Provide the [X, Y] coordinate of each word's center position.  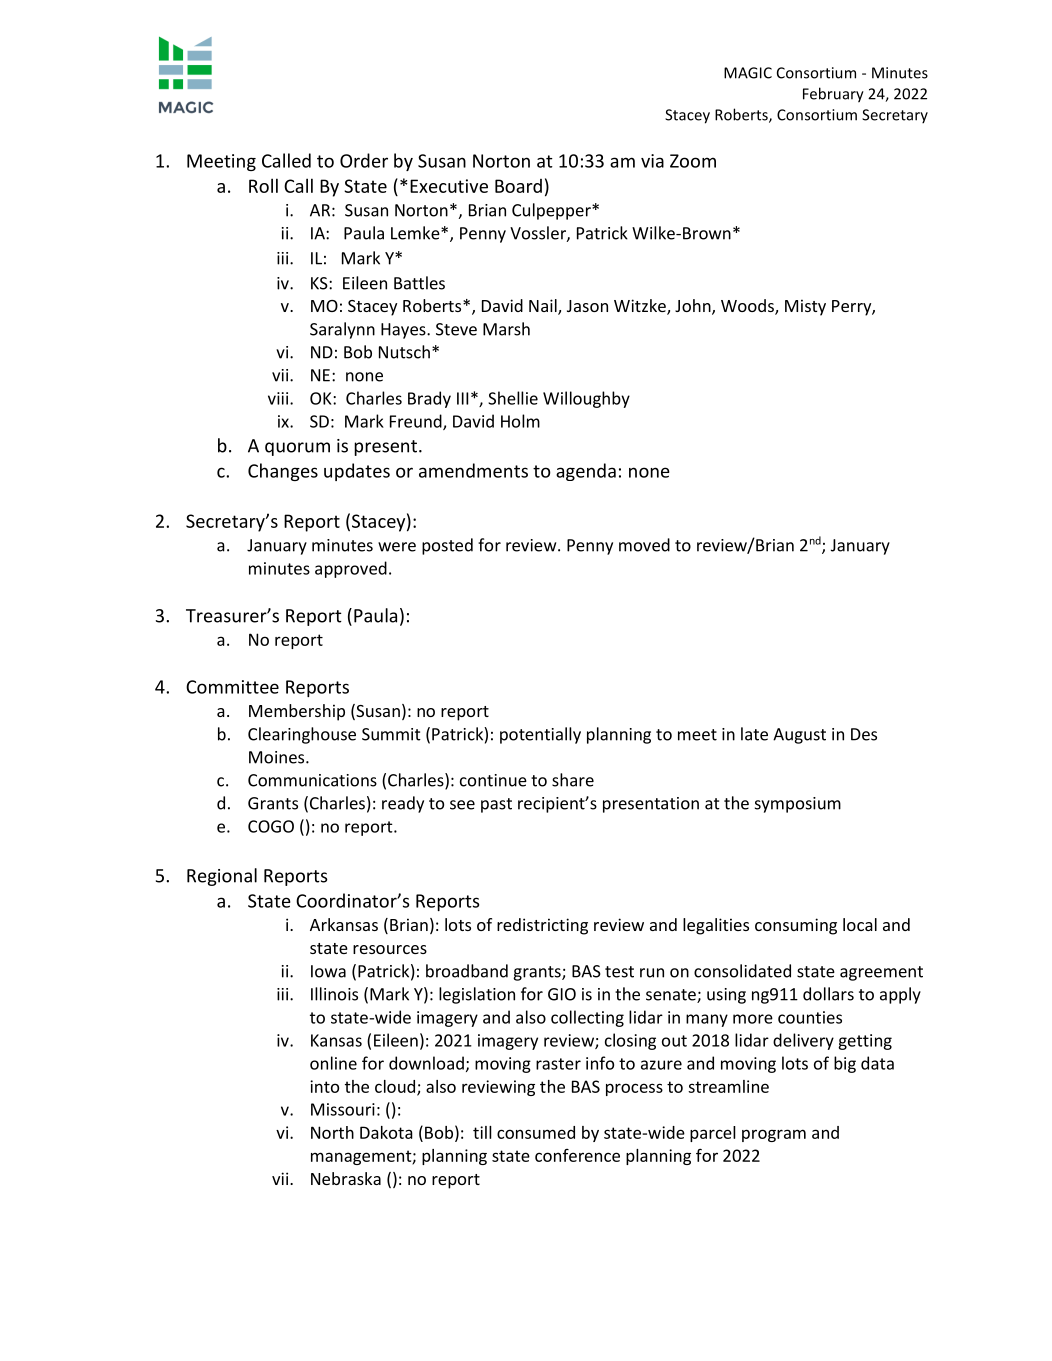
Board [518, 186]
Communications [312, 780]
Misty [805, 307]
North [332, 1132]
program [774, 1135]
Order [364, 160]
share [573, 780]
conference [577, 1155]
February [833, 95]
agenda [586, 472]
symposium [798, 805]
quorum [297, 449]
